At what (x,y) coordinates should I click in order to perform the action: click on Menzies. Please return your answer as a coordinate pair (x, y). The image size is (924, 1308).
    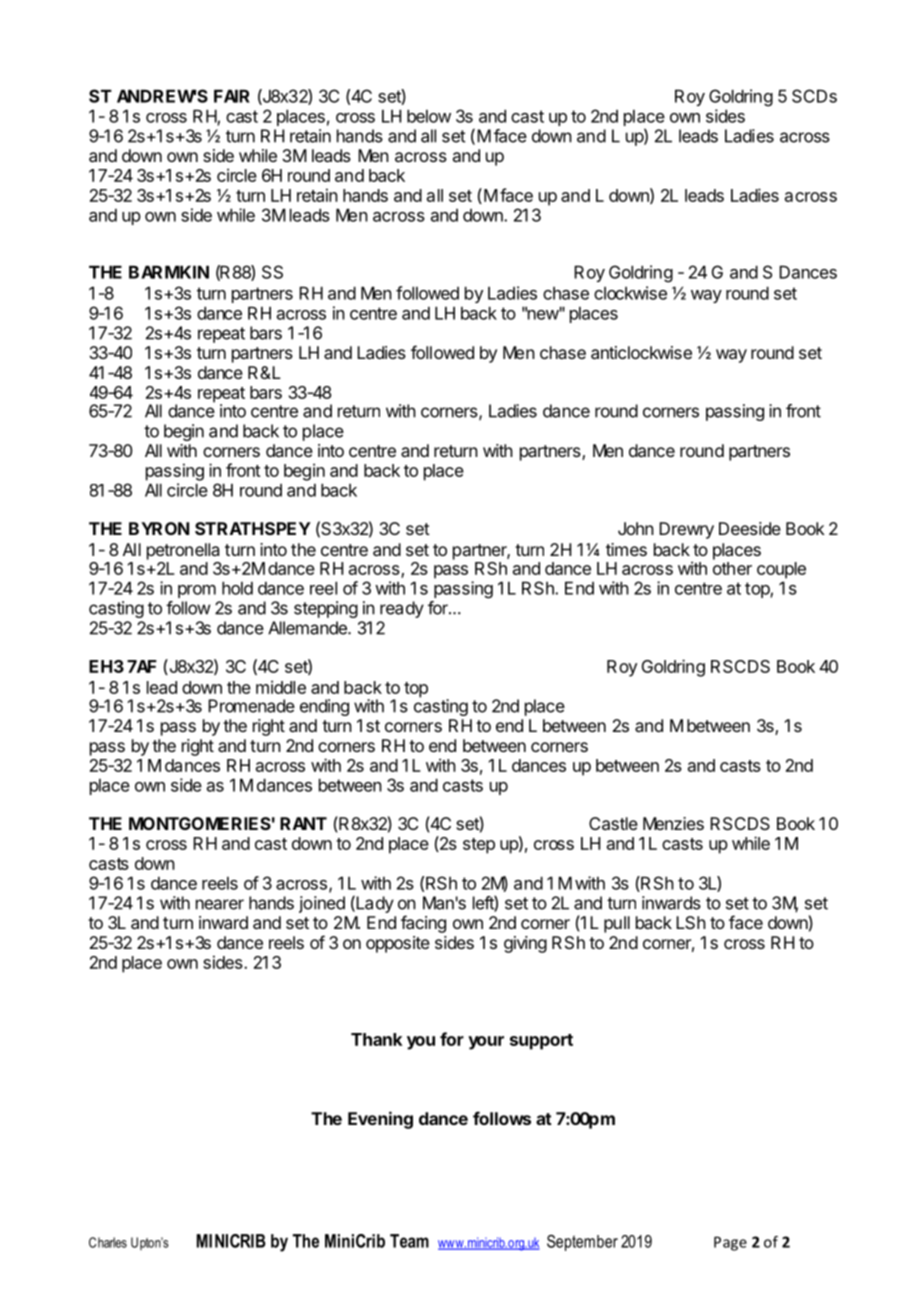
    Looking at the image, I should click on (673, 823).
